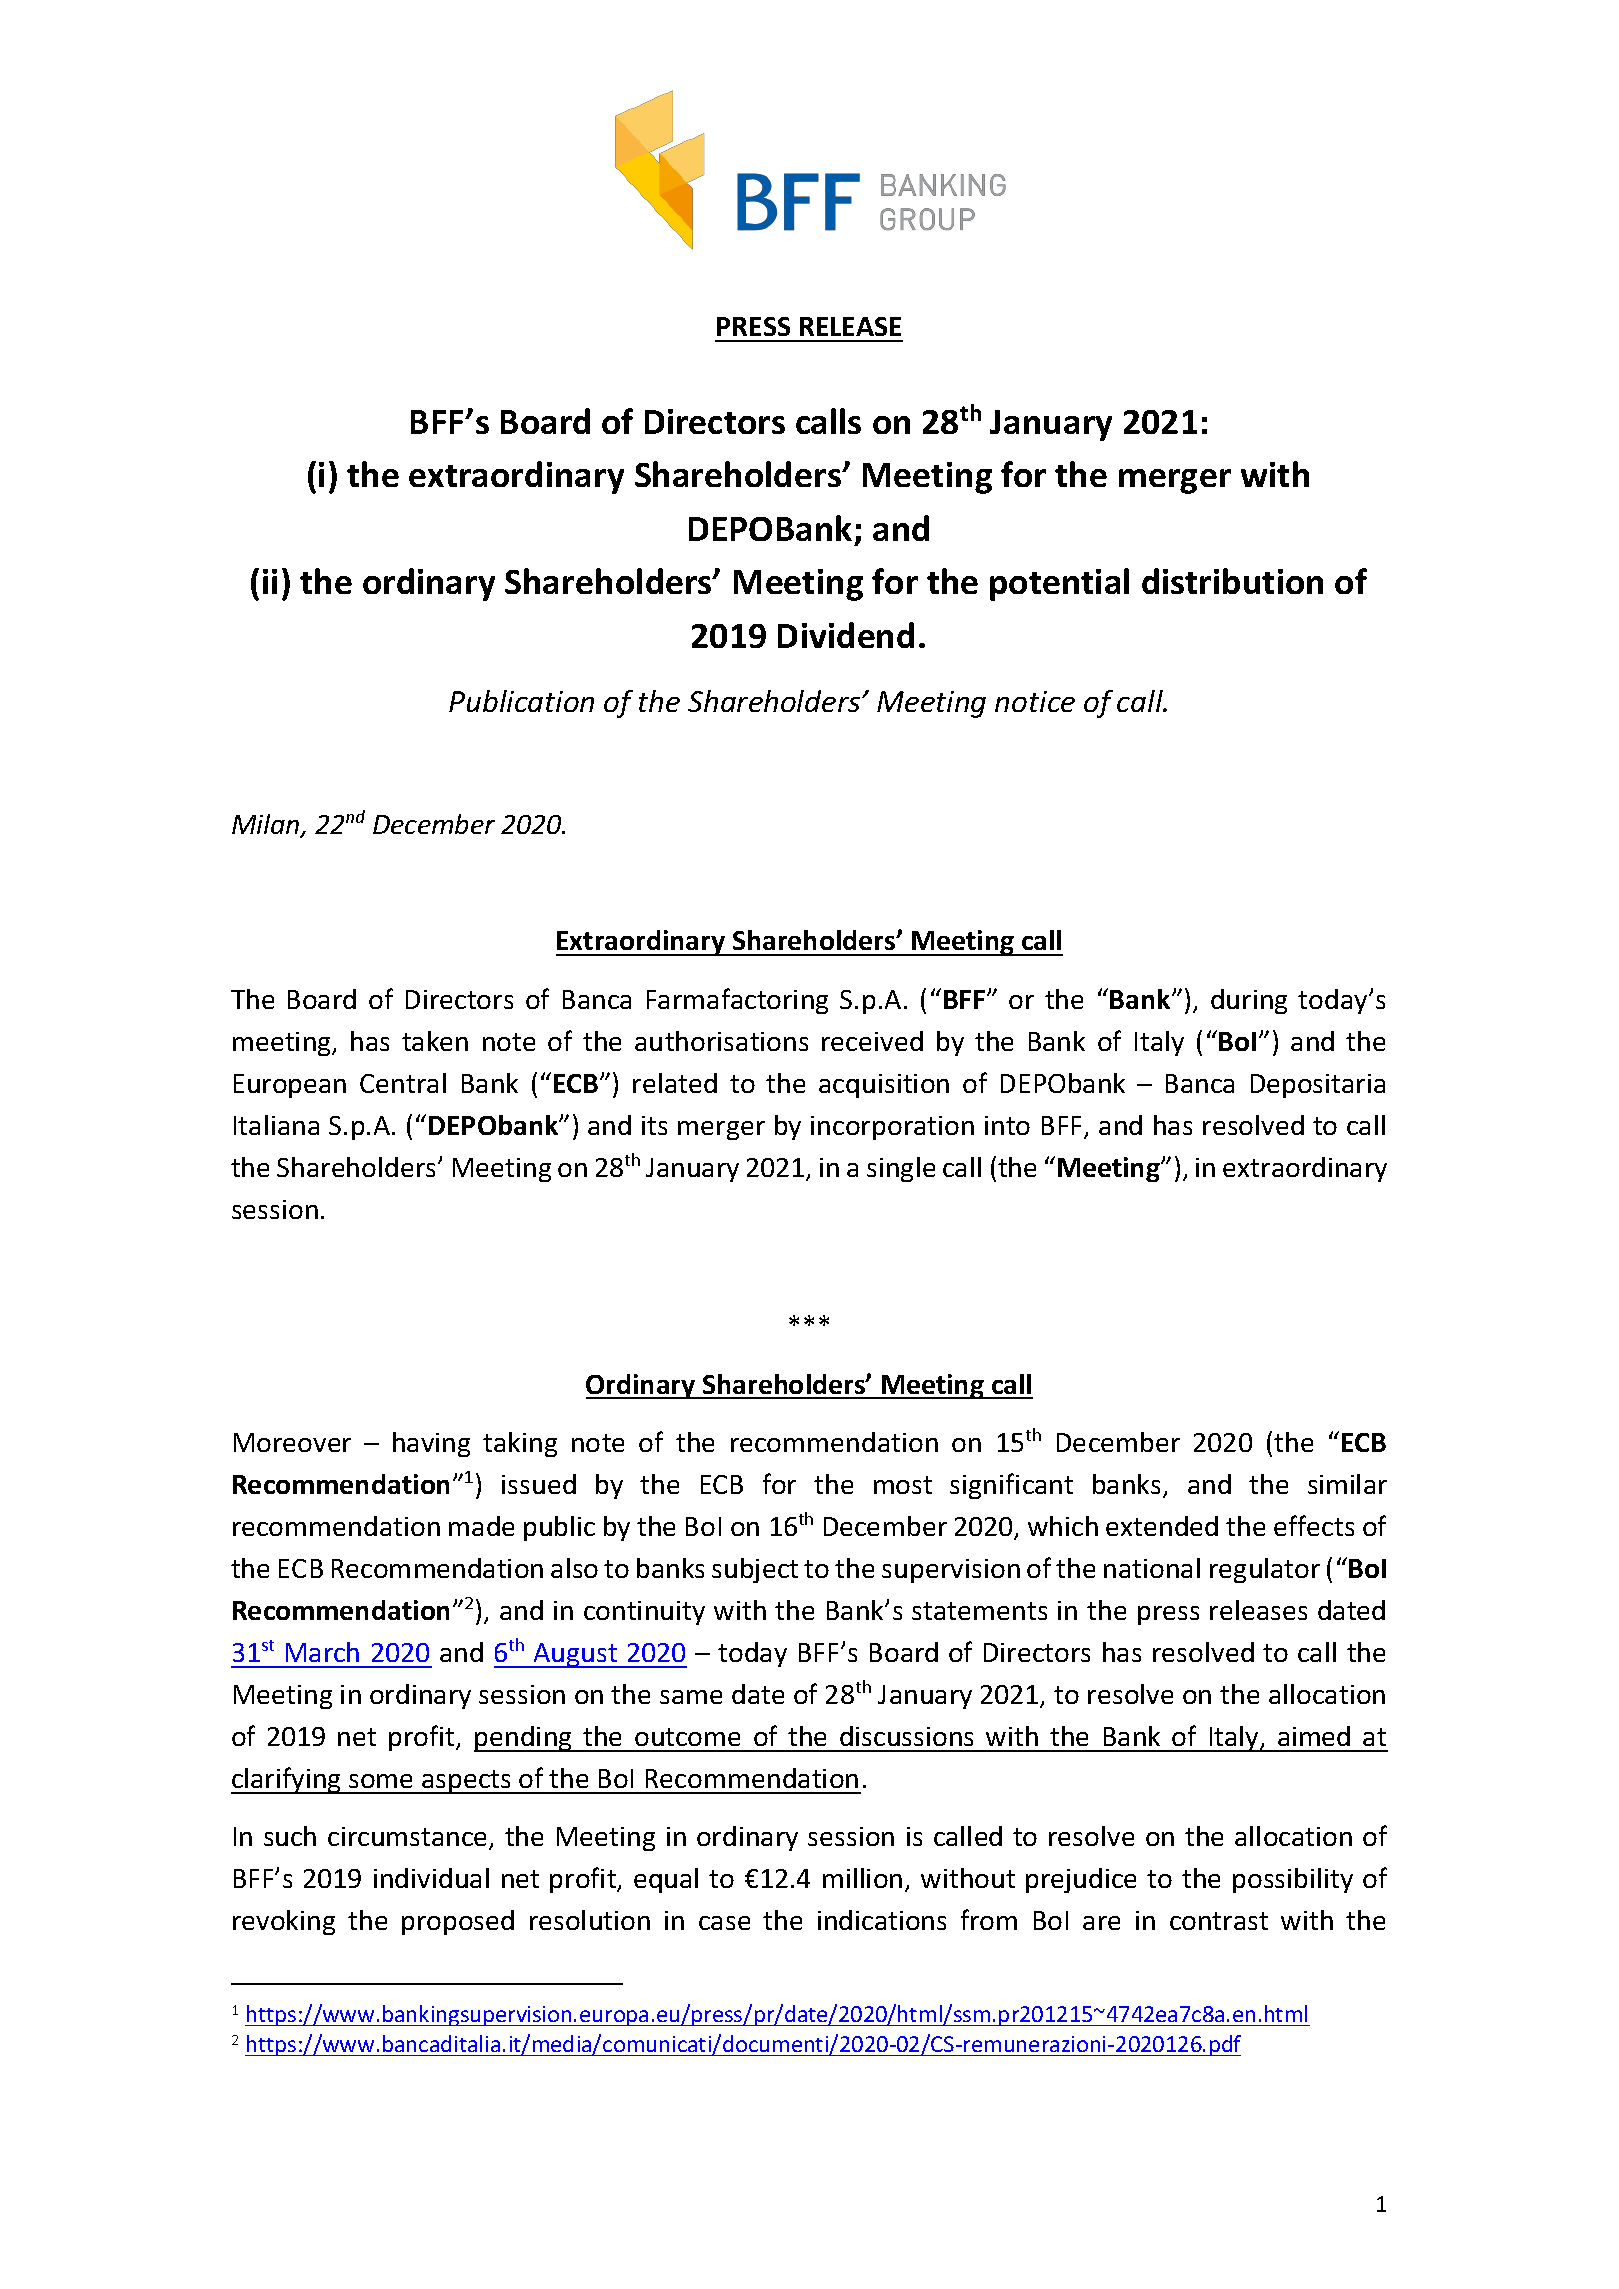 The width and height of the image is (1619, 2289). Describe the element at coordinates (846, 635) in the image. I see `Dividend` at that location.
